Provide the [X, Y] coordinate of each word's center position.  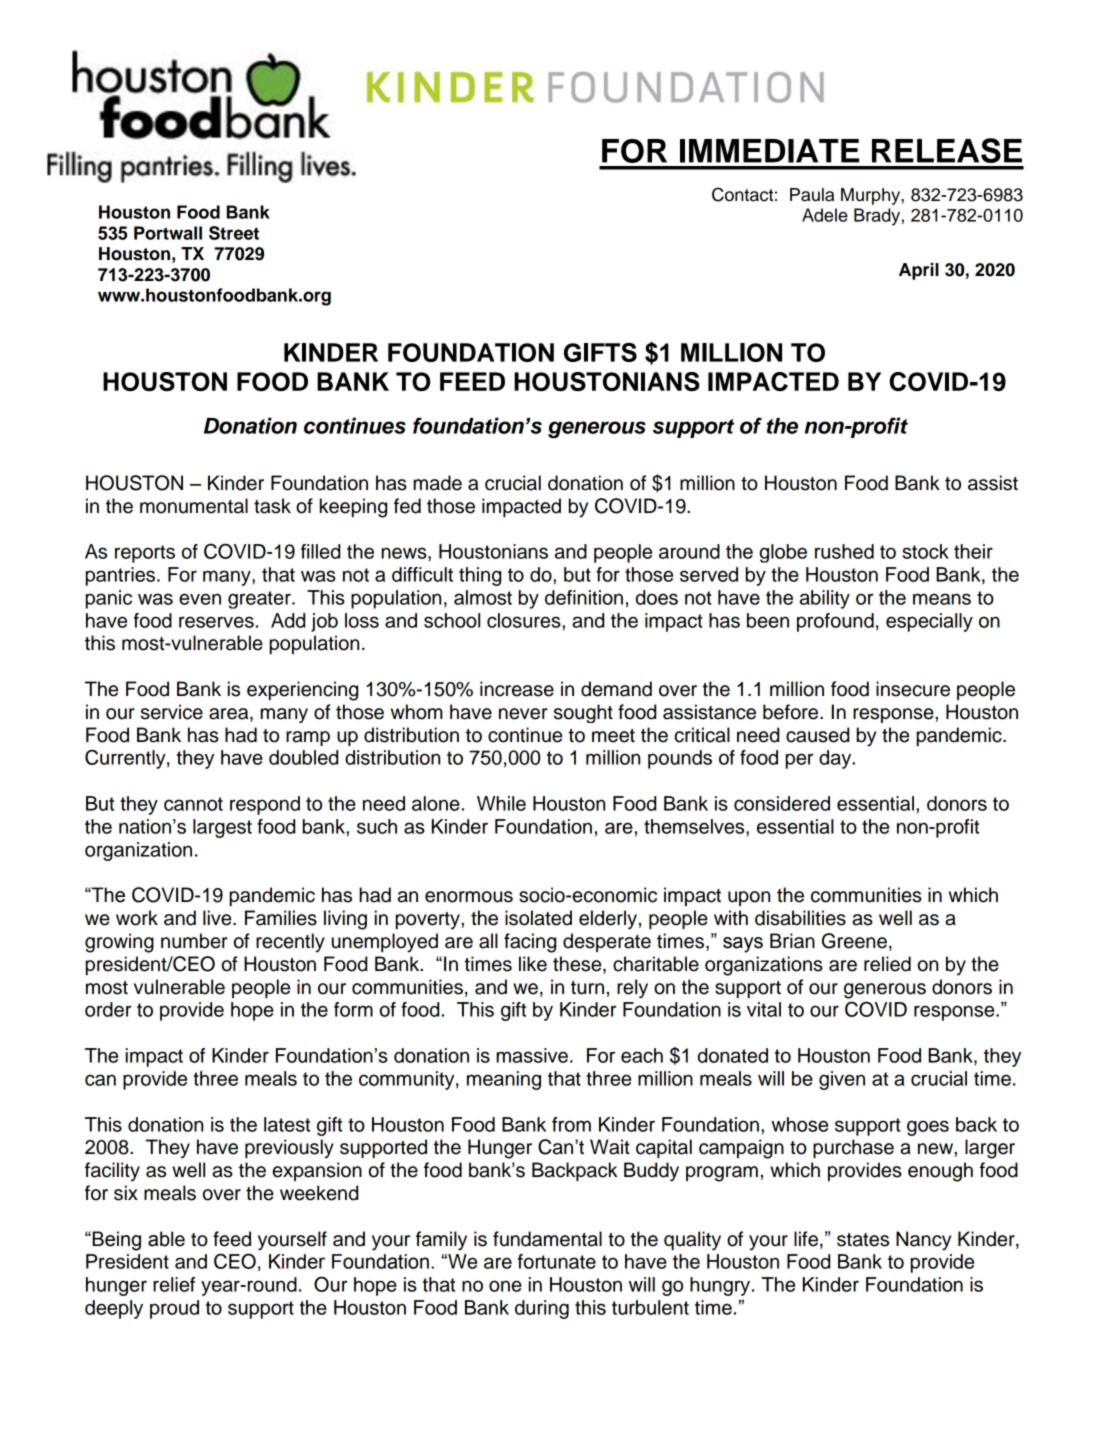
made [437, 483]
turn [587, 988]
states [863, 1240]
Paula [812, 195]
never [523, 714]
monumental [194, 506]
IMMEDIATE [769, 151]
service [172, 712]
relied [887, 964]
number [194, 941]
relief [174, 1284]
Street [234, 233]
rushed [844, 551]
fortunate [556, 1261]
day [836, 759]
